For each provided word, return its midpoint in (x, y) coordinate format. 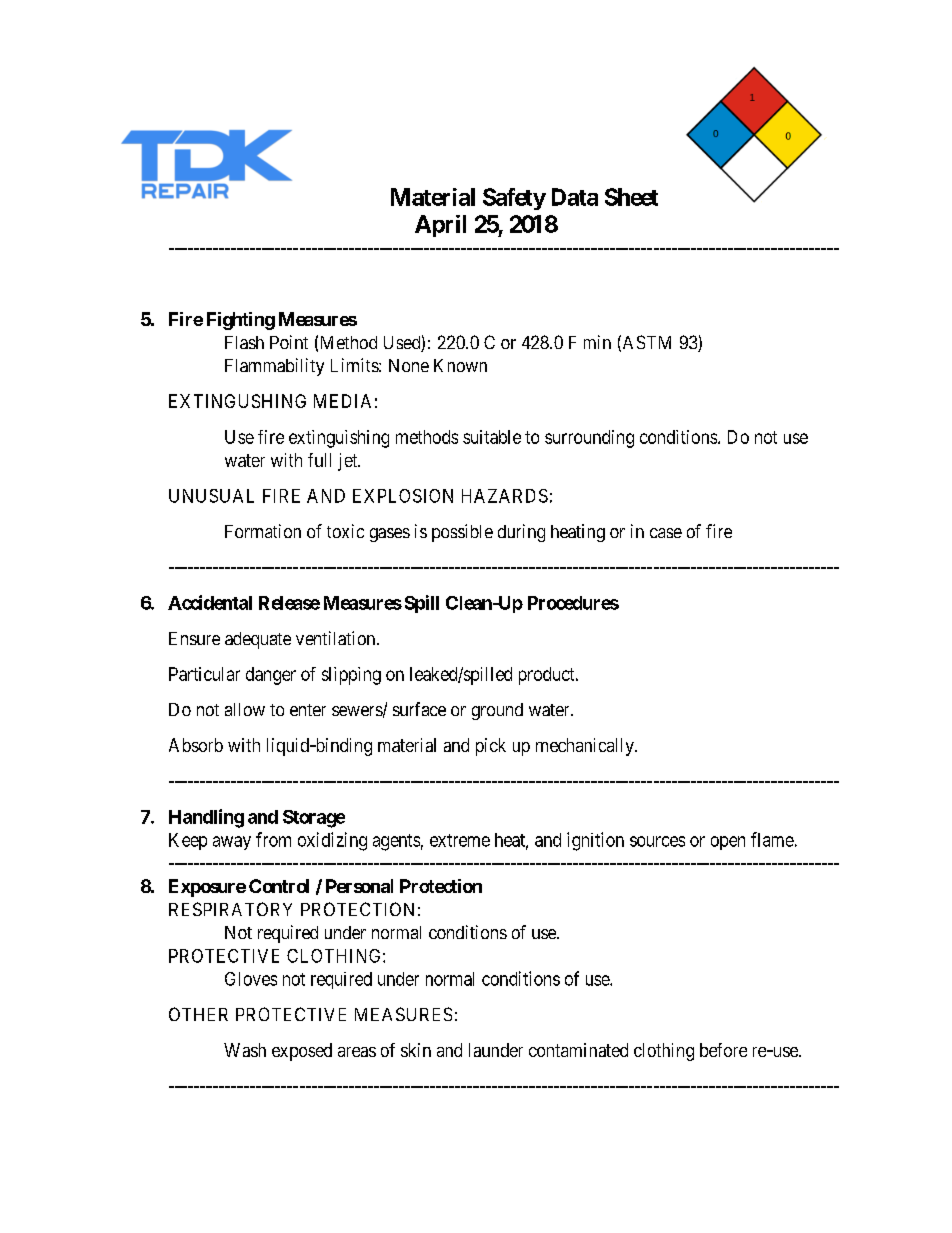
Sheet (631, 197)
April (440, 226)
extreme (460, 840)
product (548, 676)
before (723, 1050)
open (728, 843)
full (319, 460)
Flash (244, 342)
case (666, 533)
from (273, 839)
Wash (245, 1050)
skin (416, 1050)
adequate (258, 640)
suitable (492, 437)
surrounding (589, 439)
